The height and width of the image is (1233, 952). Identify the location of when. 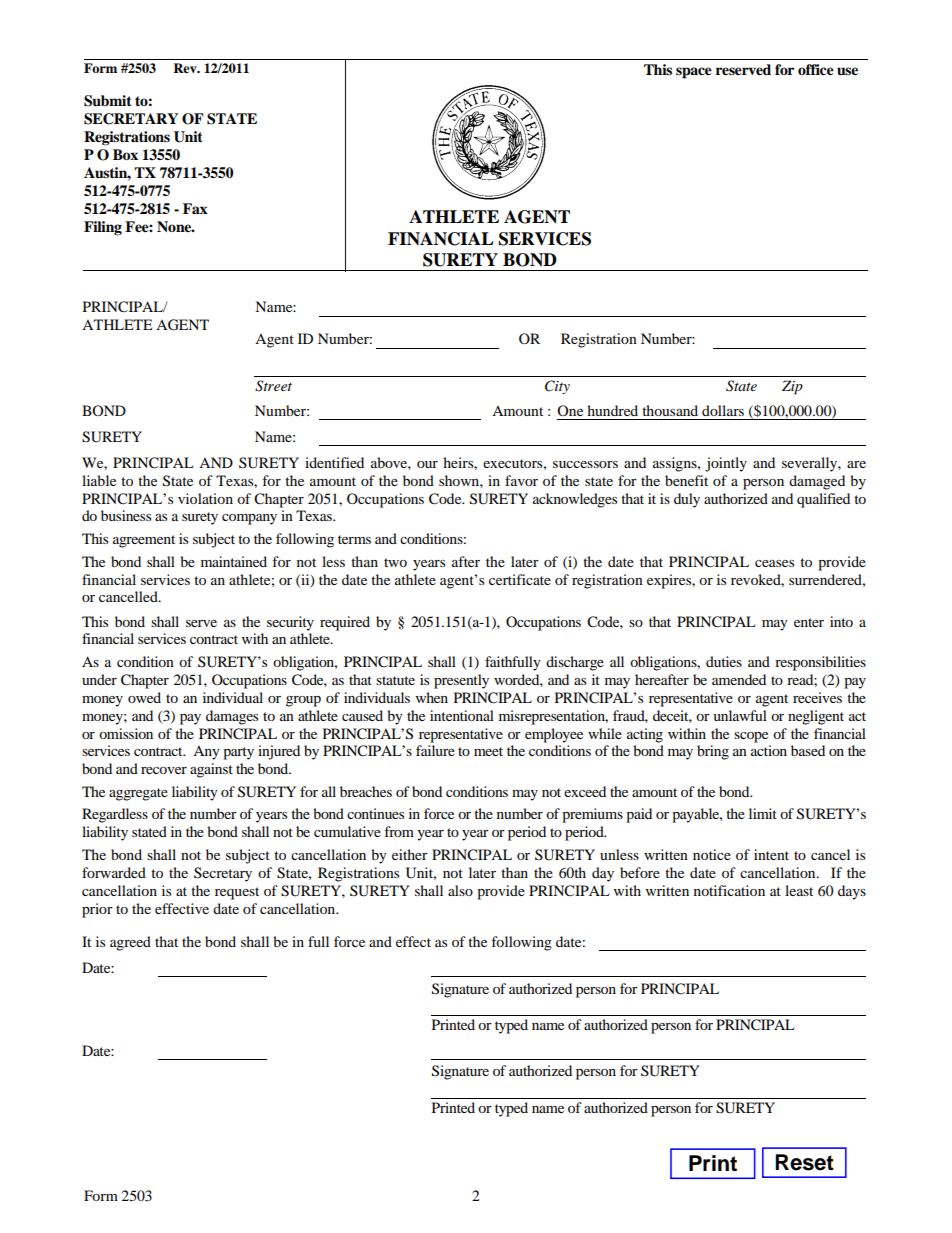
(432, 697).
